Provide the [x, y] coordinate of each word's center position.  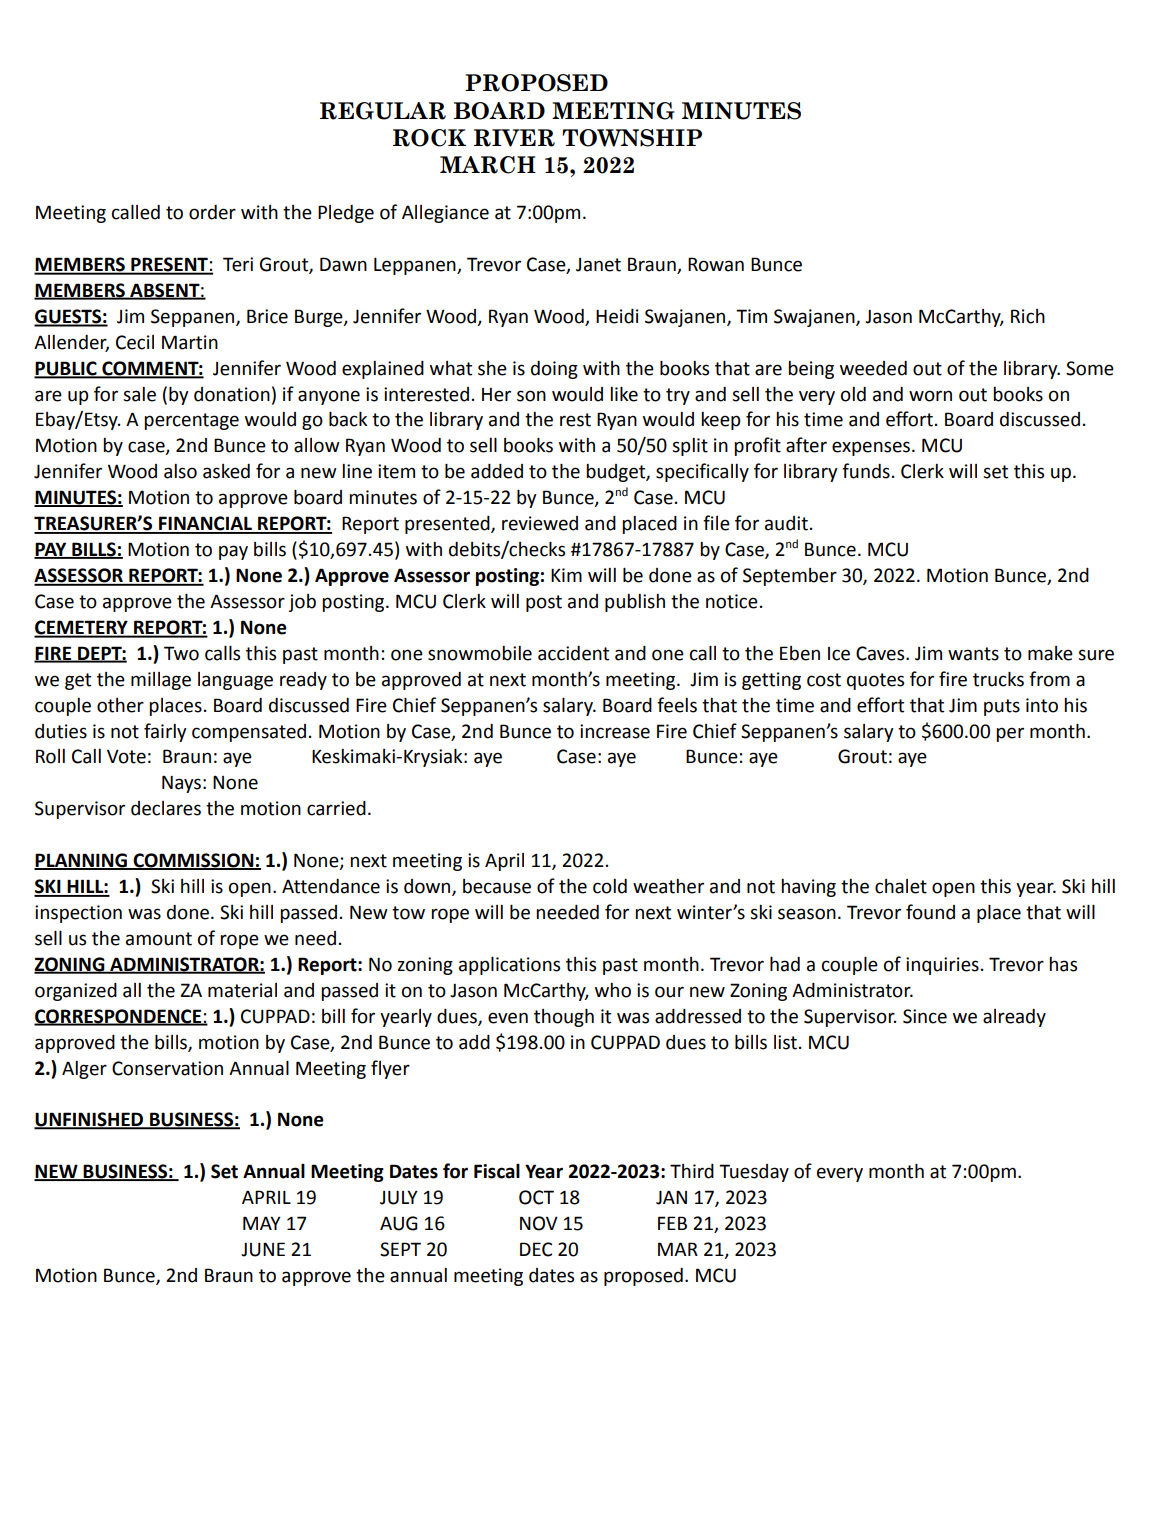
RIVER [514, 138]
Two [181, 653]
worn [930, 396]
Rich [1028, 316]
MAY [262, 1223]
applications [509, 966]
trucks [998, 679]
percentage [191, 421]
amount [159, 939]
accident [573, 653]
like [624, 394]
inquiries [942, 966]
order [212, 212]
